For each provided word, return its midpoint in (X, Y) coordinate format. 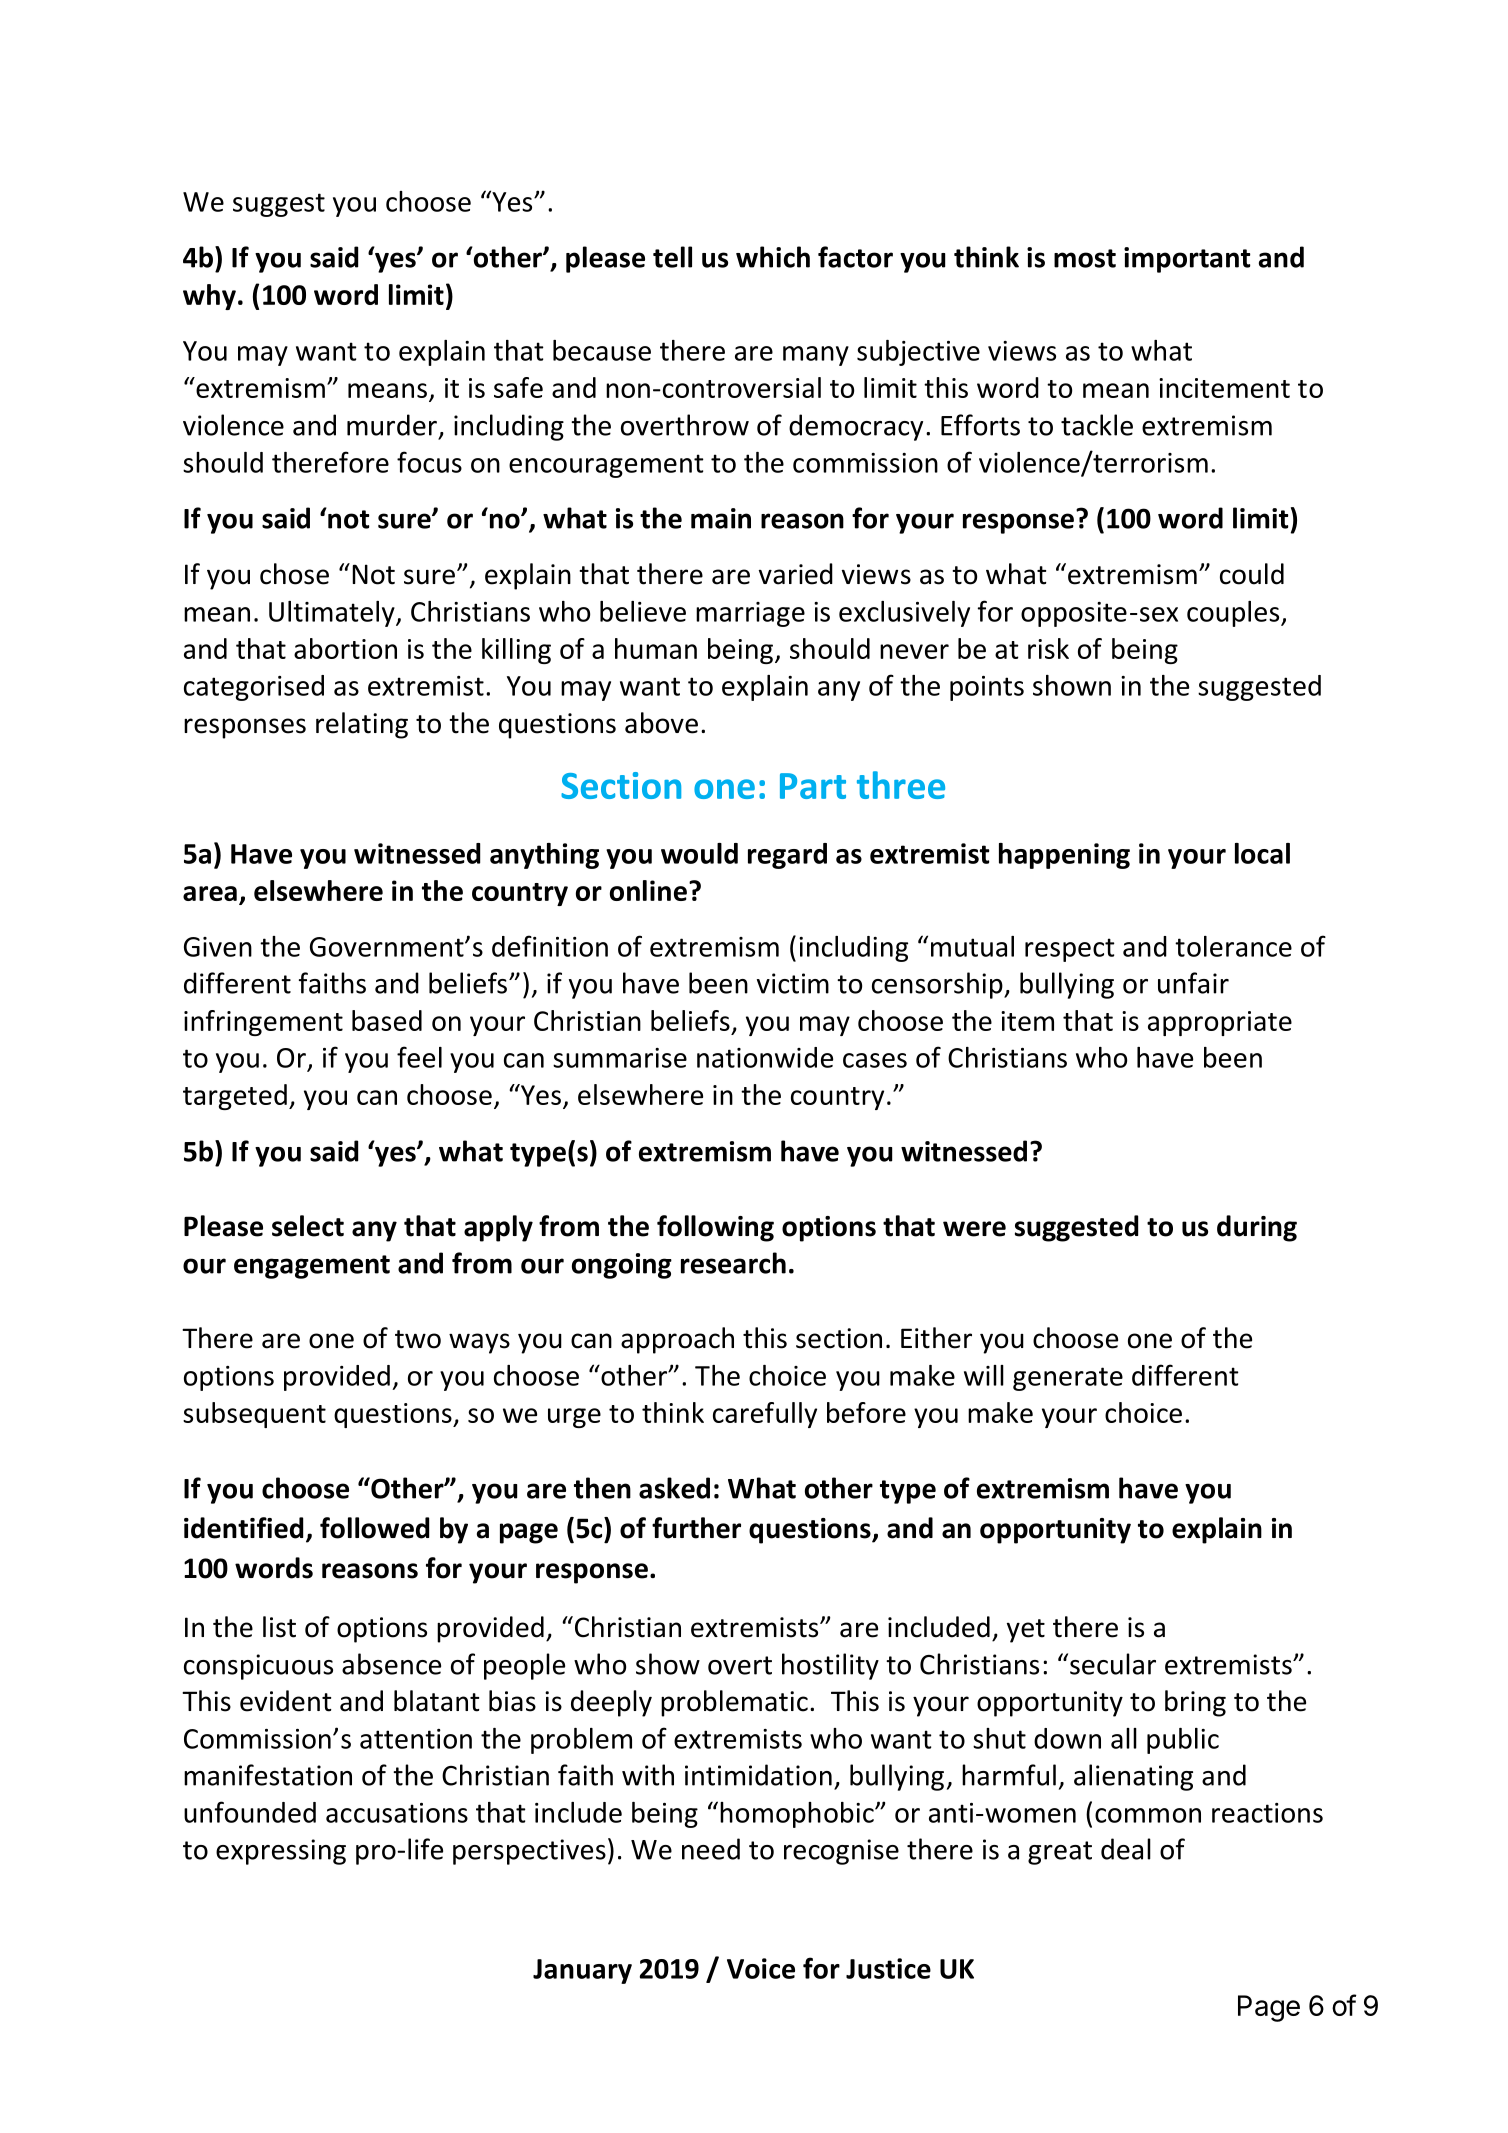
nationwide (765, 1057)
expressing (281, 1852)
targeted (235, 1097)
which (773, 257)
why (209, 297)
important (1187, 260)
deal (1126, 1849)
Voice (761, 1968)
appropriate (1220, 1023)
